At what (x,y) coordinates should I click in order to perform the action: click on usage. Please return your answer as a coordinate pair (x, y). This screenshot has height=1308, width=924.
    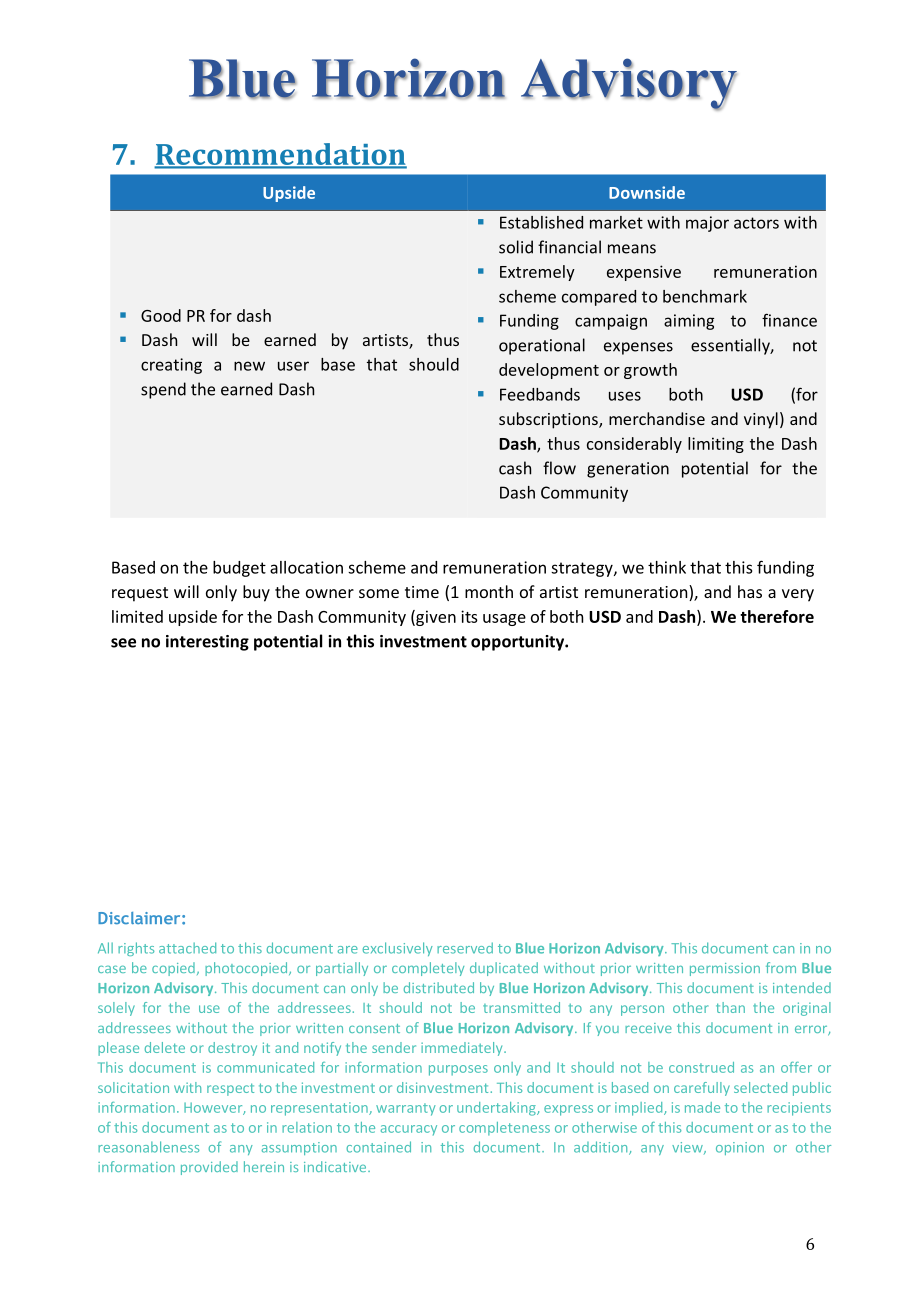
    Looking at the image, I should click on (504, 620).
